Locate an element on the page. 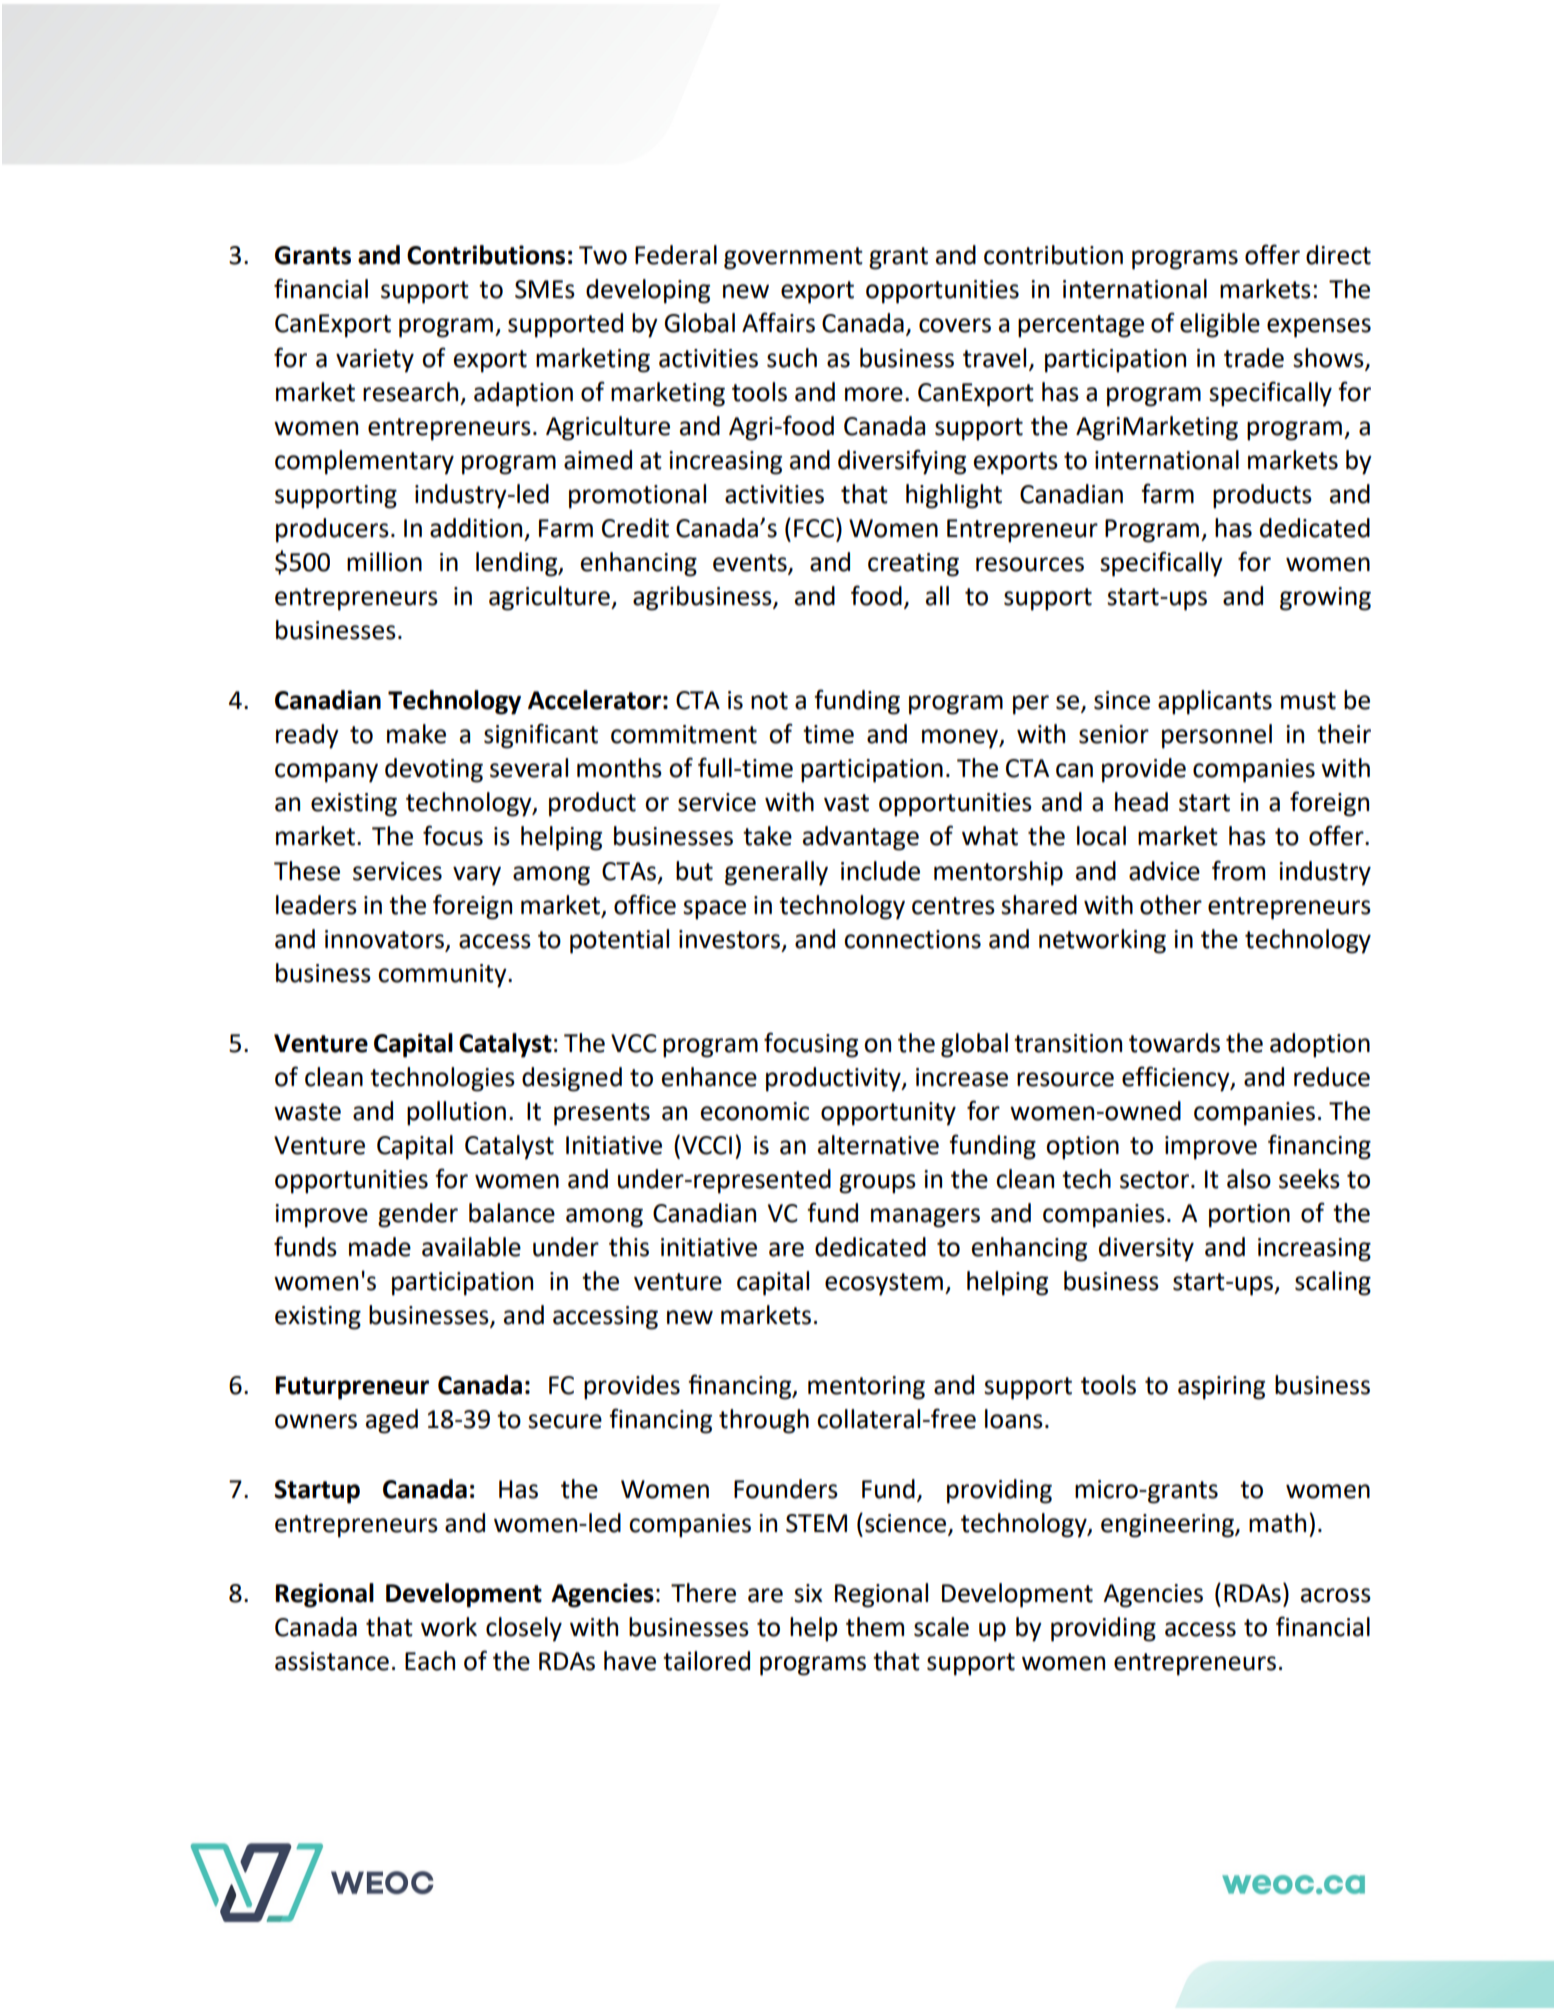 The image size is (1554, 2011). eligible is located at coordinates (1220, 325).
